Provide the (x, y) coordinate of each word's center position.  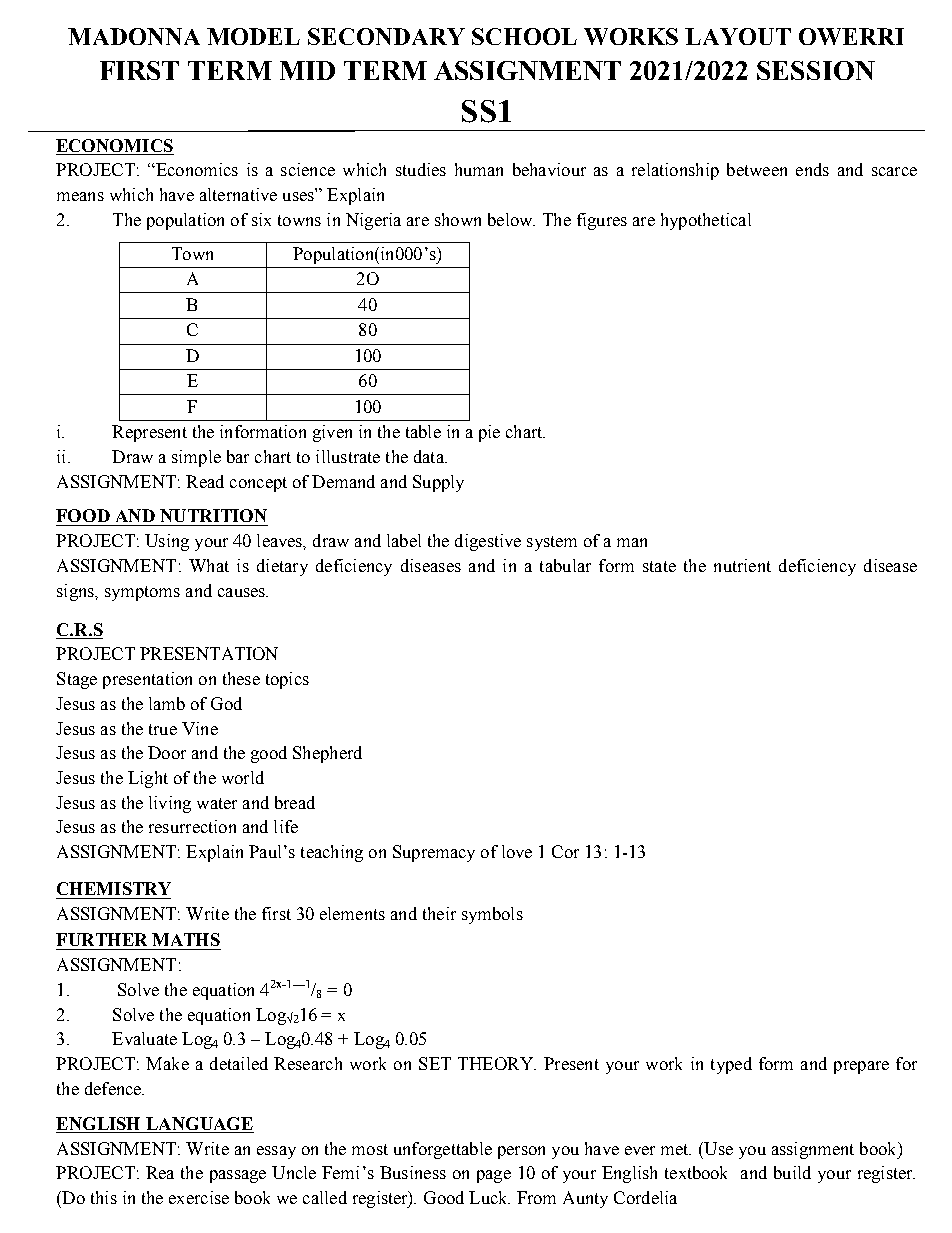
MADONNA (134, 36)
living (170, 804)
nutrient (742, 565)
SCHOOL (524, 36)
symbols (492, 915)
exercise (199, 1197)
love (517, 851)
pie (489, 433)
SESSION (816, 70)
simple (196, 458)
